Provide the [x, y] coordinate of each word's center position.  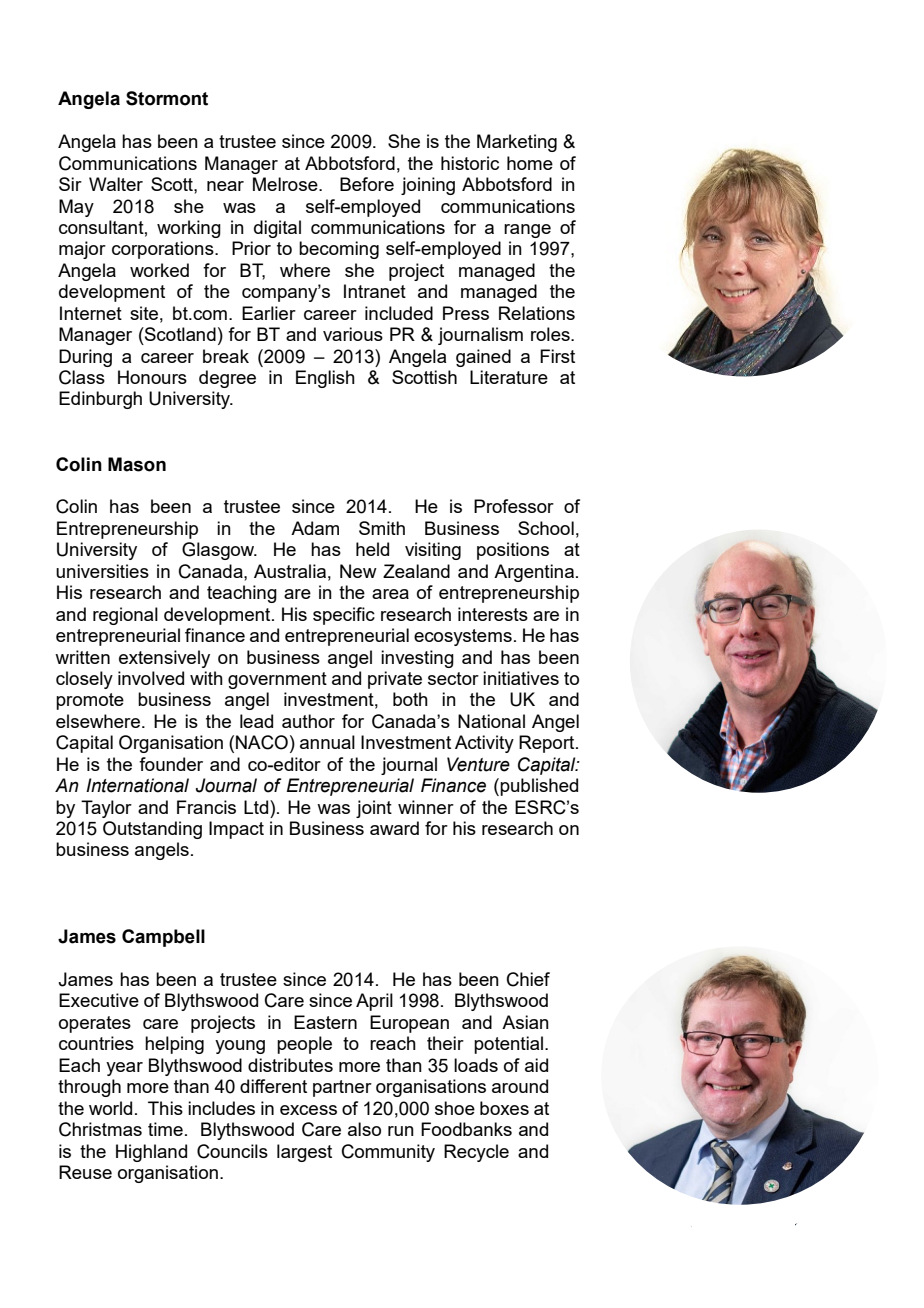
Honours [152, 377]
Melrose [286, 184]
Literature [509, 377]
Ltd [257, 807]
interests [493, 614]
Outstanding [152, 830]
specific [344, 616]
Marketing [517, 143]
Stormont [167, 98]
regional [125, 616]
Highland [151, 1153]
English [325, 379]
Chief [528, 979]
